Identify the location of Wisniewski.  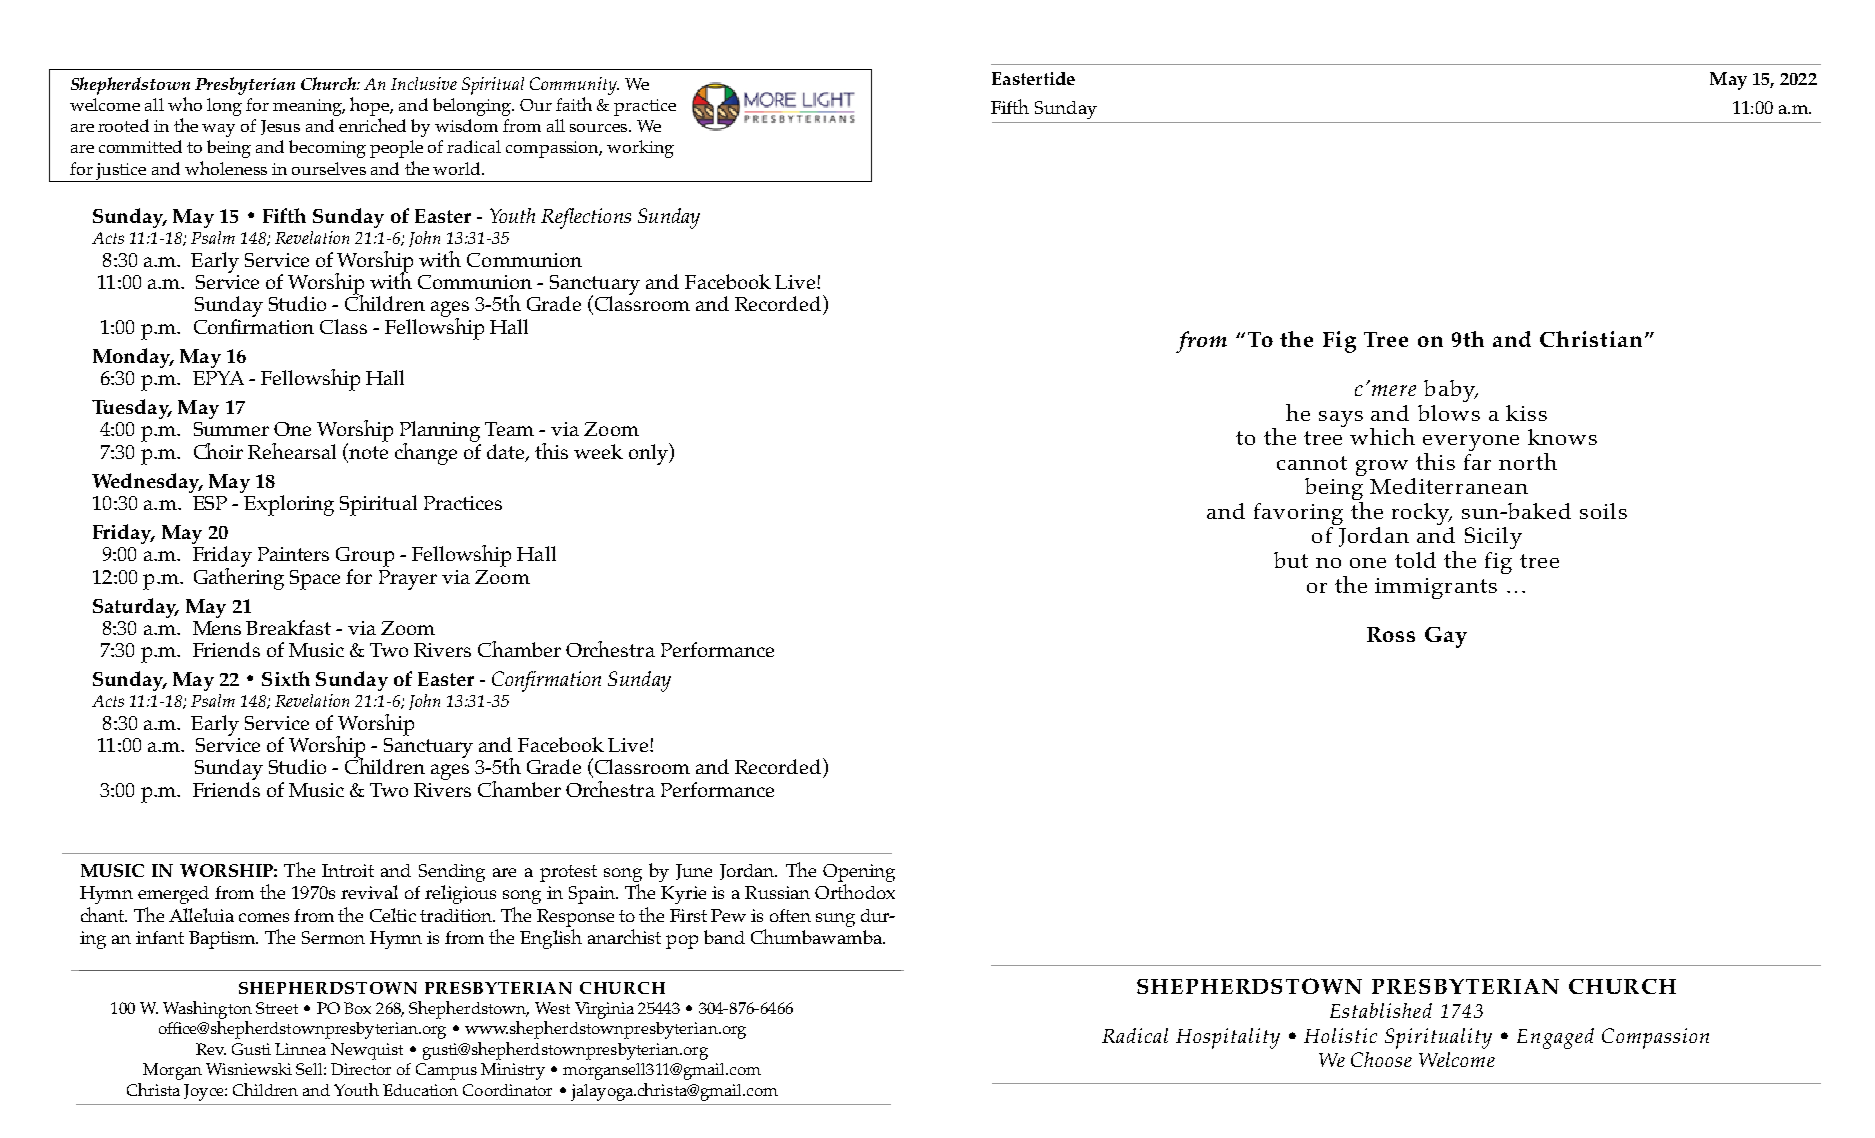
(249, 1069).
